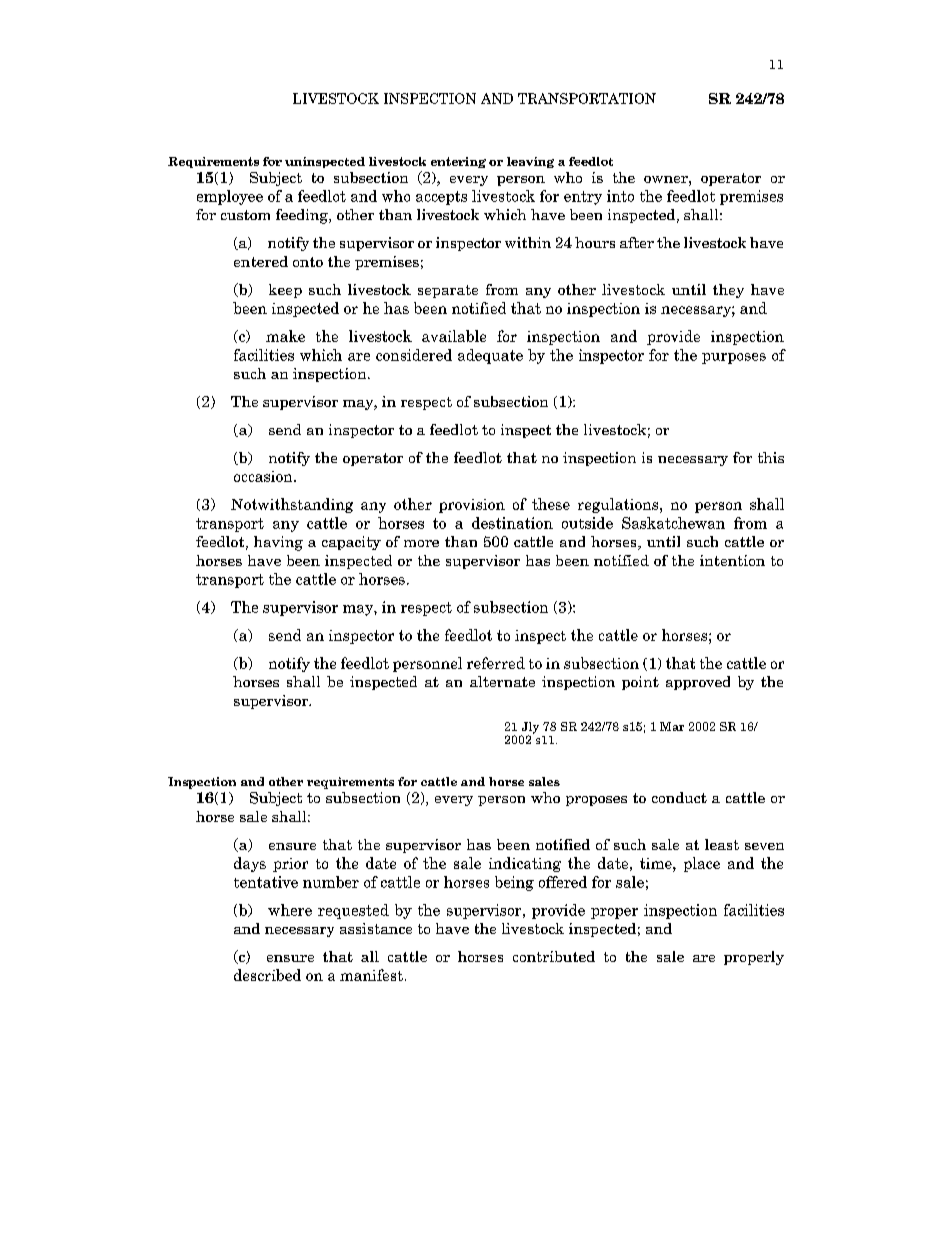  What do you see at coordinates (620, 196) in the page?
I see `into` at bounding box center [620, 196].
